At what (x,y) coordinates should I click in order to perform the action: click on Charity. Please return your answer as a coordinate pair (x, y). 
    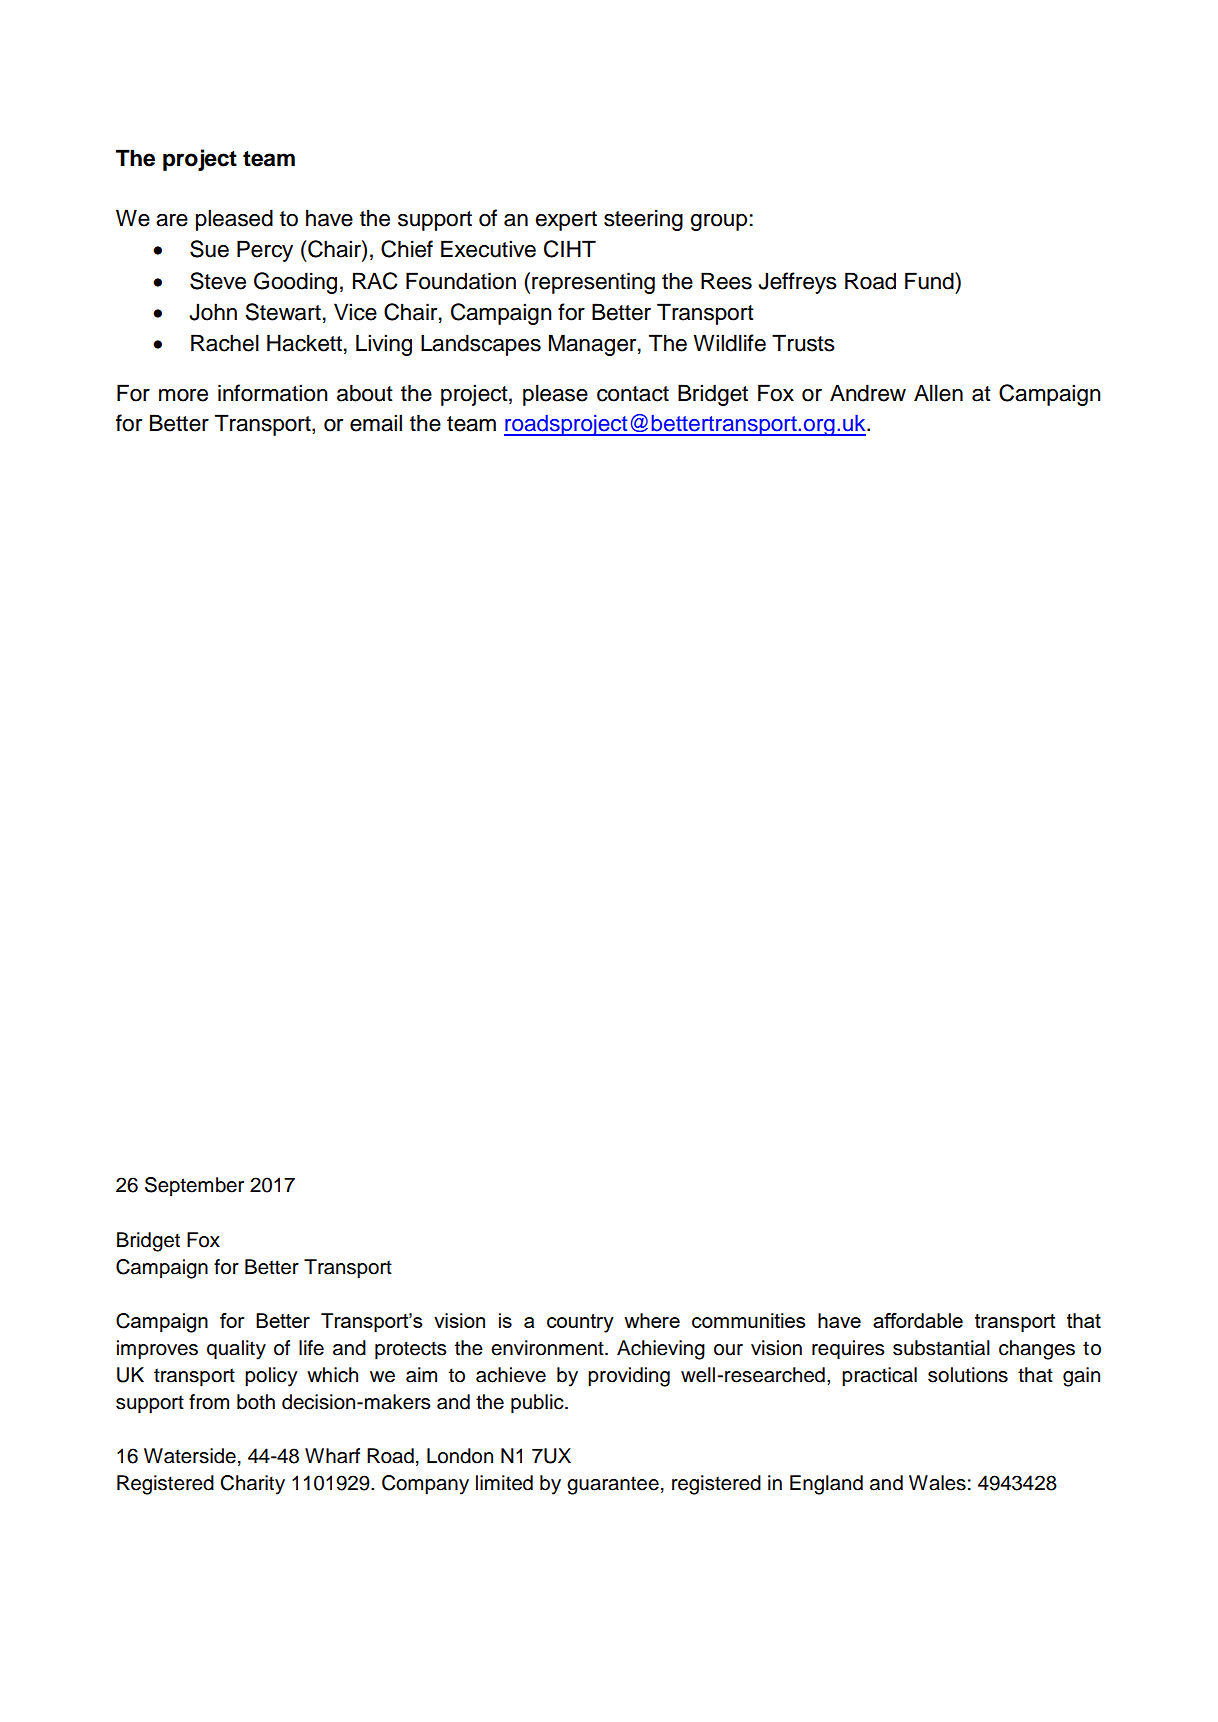
    Looking at the image, I should click on (252, 1485).
